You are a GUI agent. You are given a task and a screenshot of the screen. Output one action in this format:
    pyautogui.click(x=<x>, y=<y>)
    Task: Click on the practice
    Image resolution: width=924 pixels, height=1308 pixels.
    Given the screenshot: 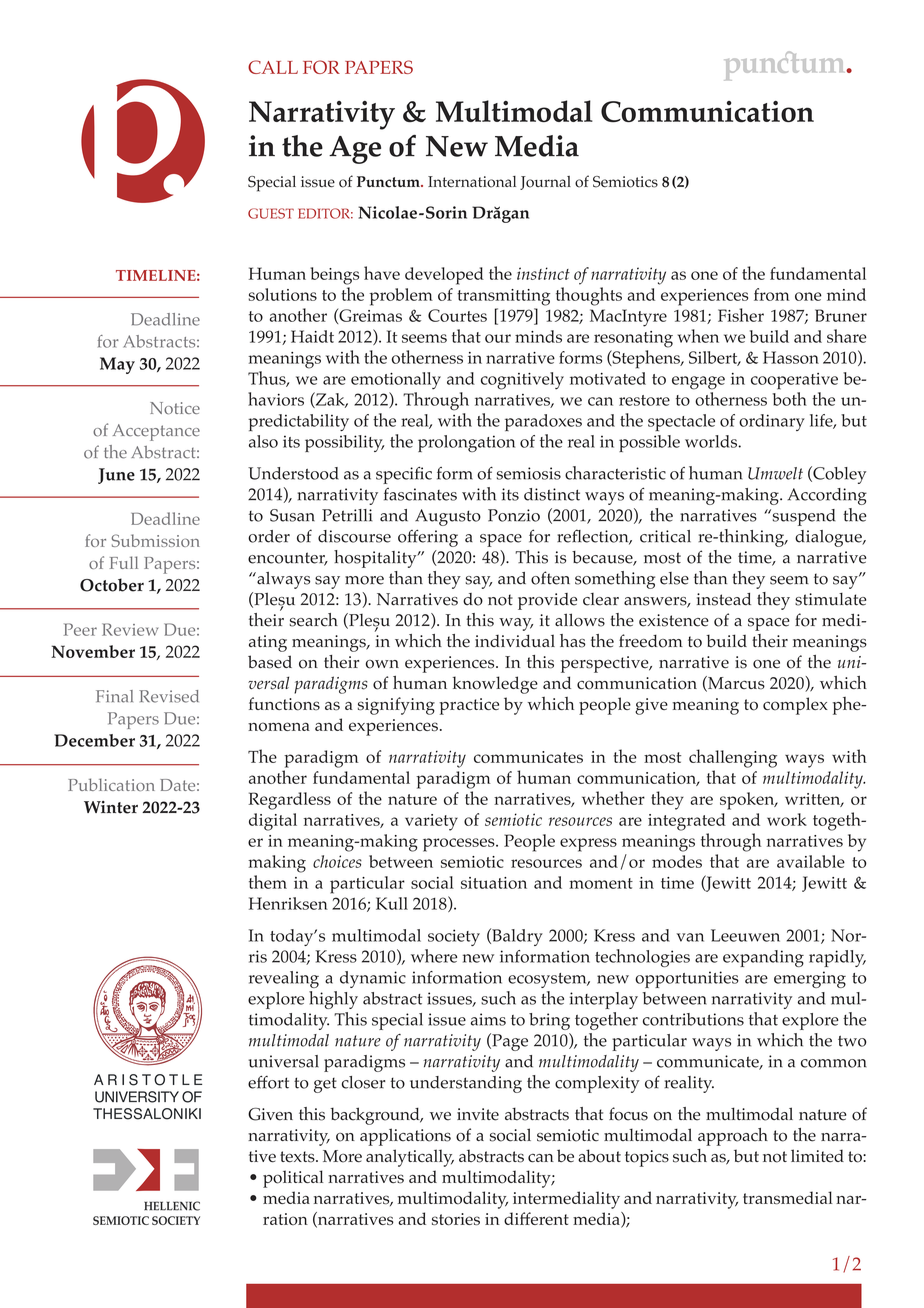 What is the action you would take?
    pyautogui.click(x=469, y=706)
